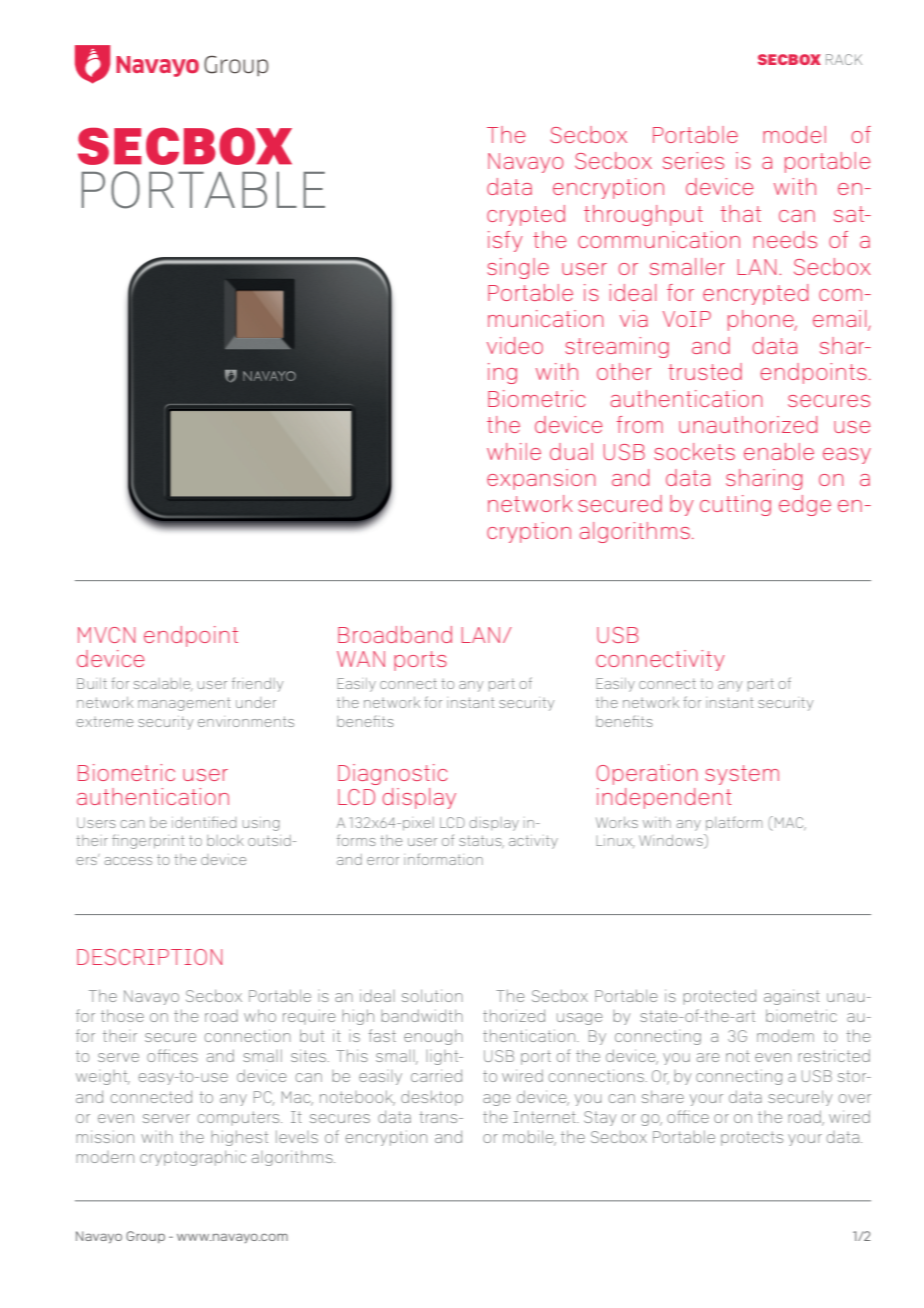  I want to click on block, so click(225, 840).
